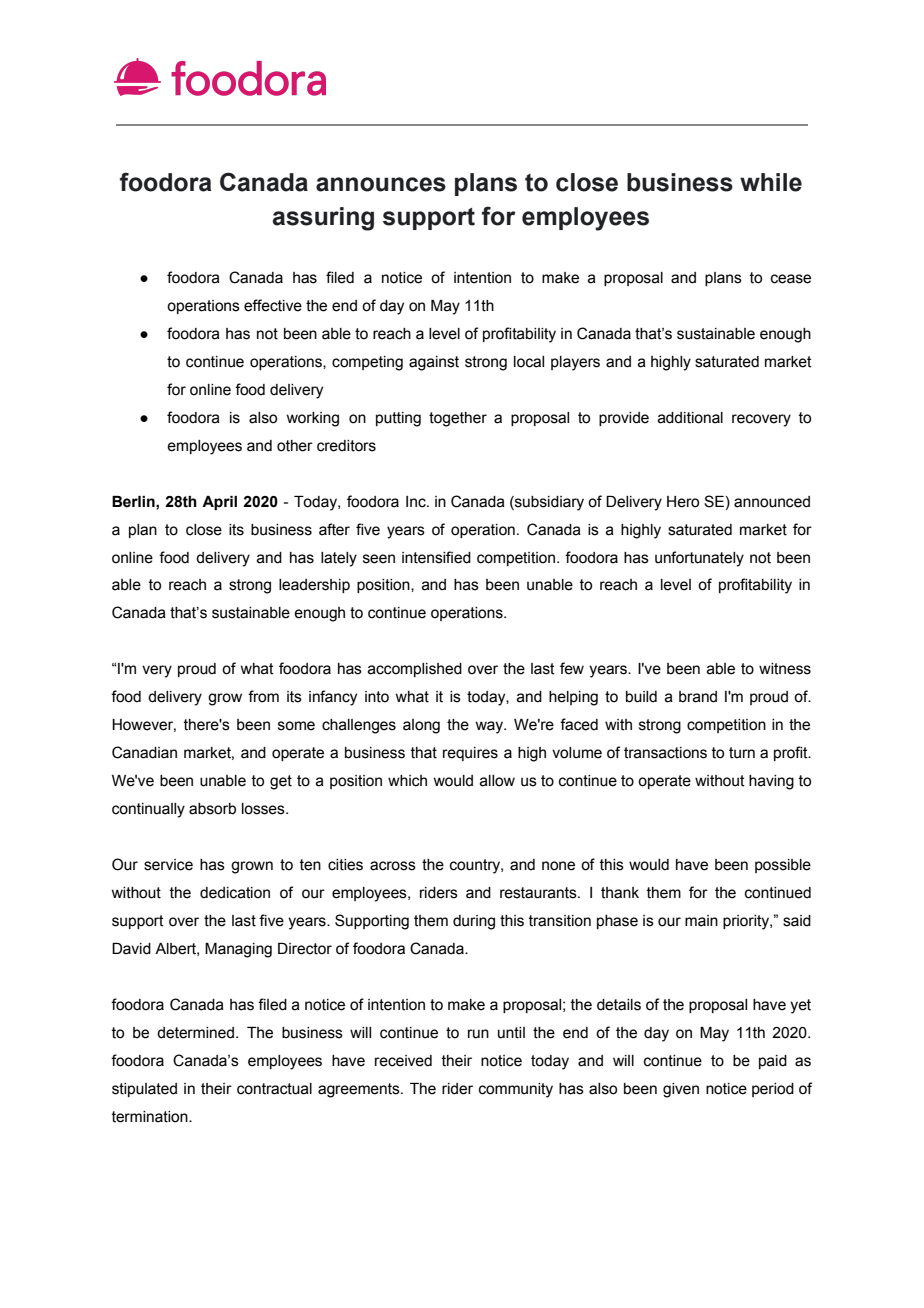 Image resolution: width=924 pixels, height=1308 pixels. What do you see at coordinates (323, 219) in the screenshot?
I see `assuring` at bounding box center [323, 219].
